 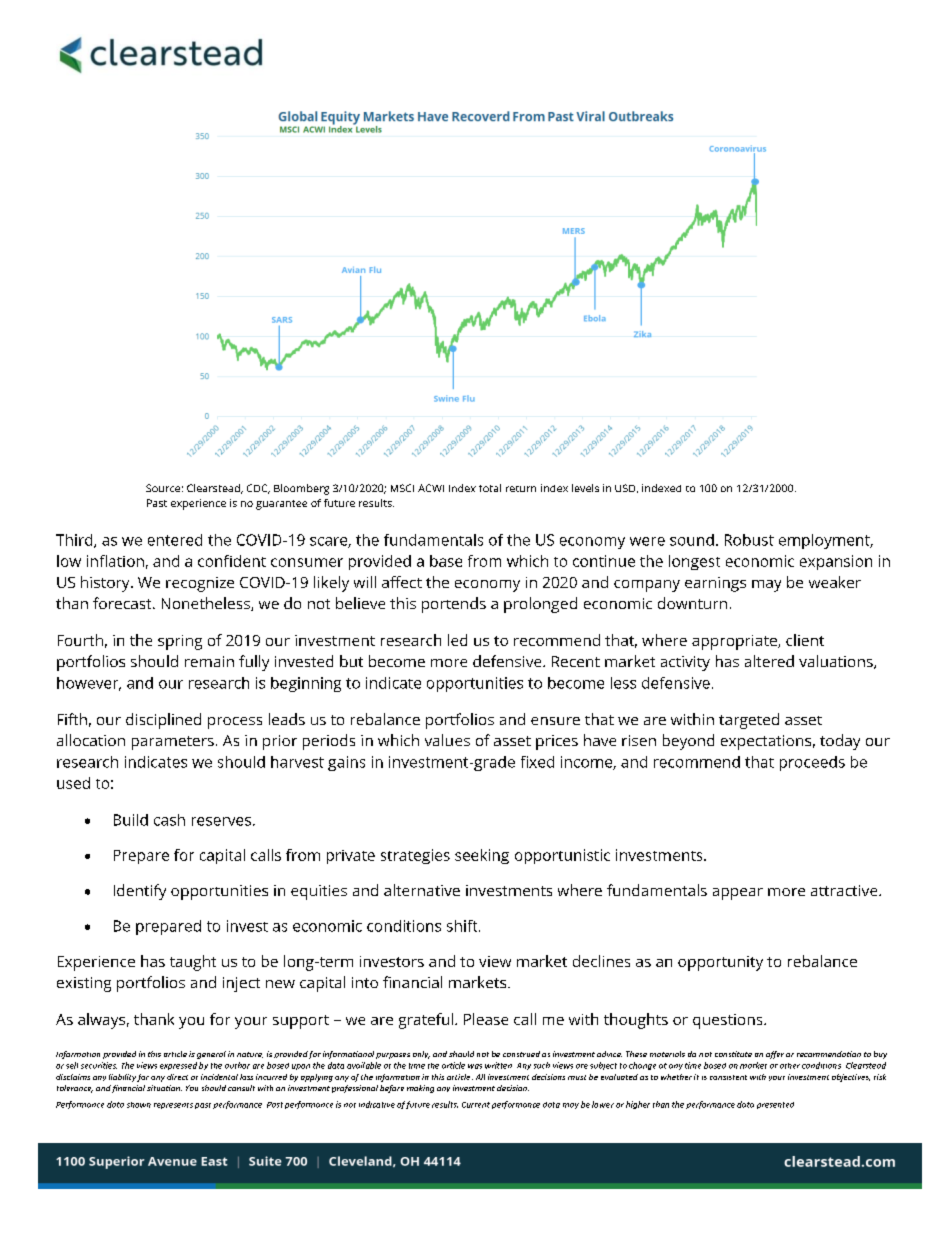 I want to click on presented, so click(x=775, y=1105).
